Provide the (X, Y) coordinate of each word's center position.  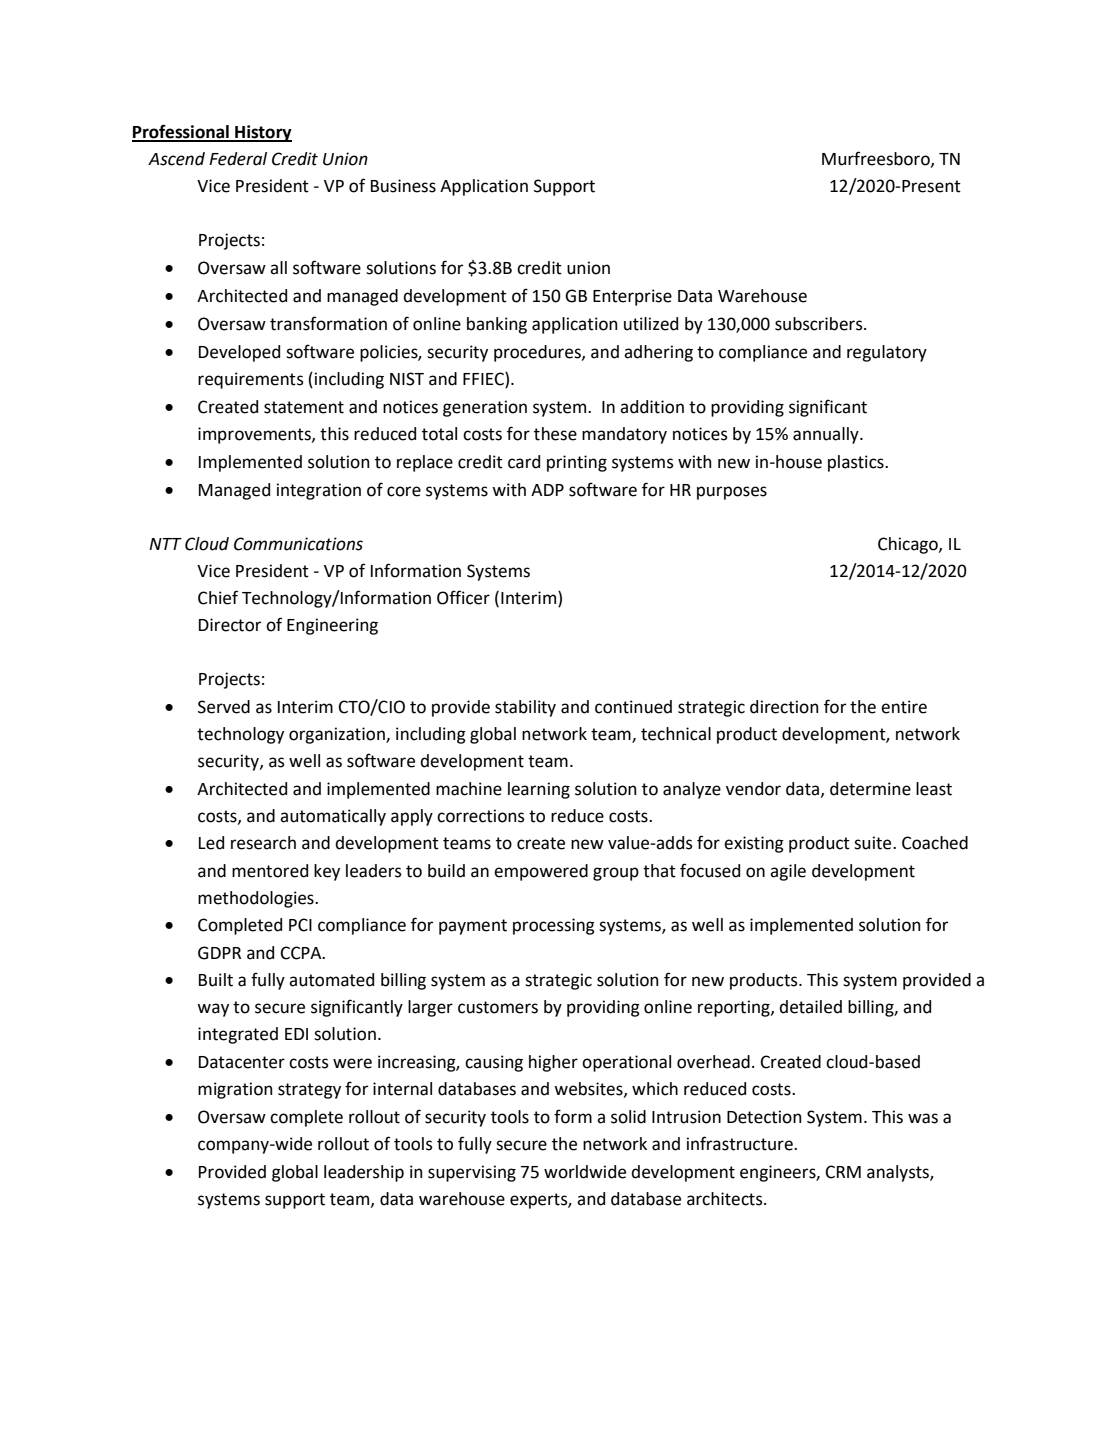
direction (784, 707)
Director (230, 625)
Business (403, 186)
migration (235, 1090)
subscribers (820, 324)
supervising (472, 1173)
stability (525, 708)
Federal (238, 159)
